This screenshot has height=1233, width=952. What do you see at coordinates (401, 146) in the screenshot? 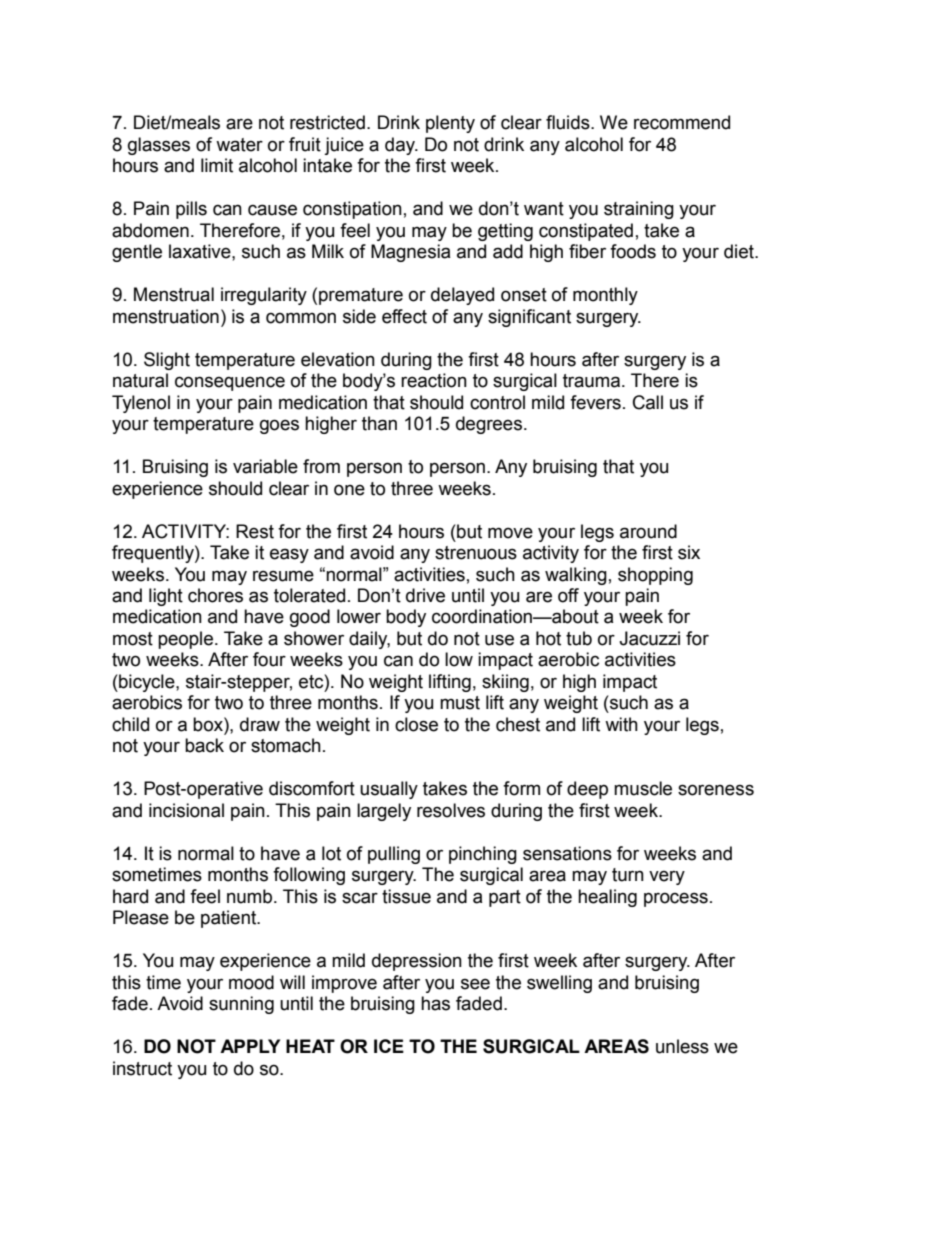
I see `day` at bounding box center [401, 146].
